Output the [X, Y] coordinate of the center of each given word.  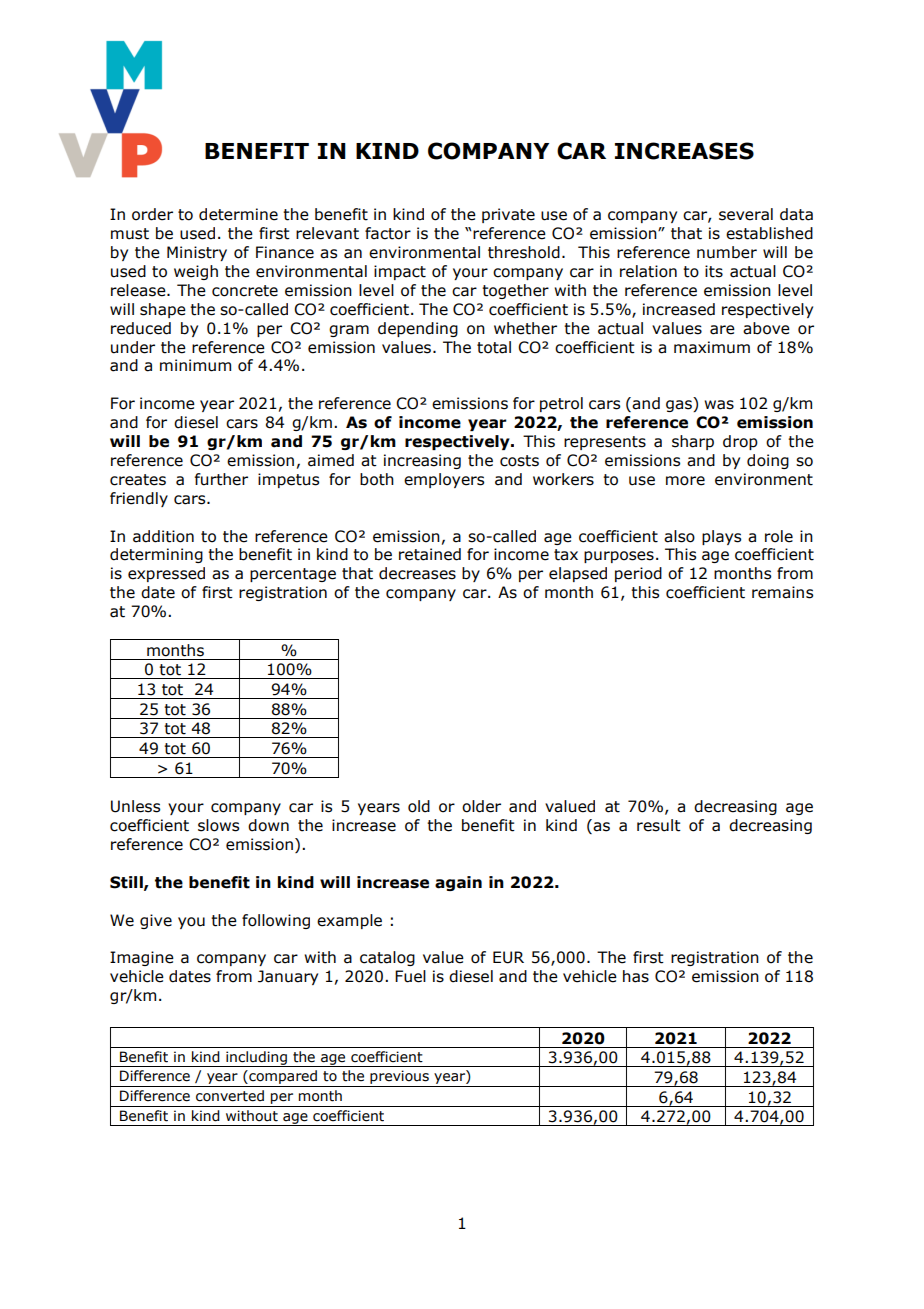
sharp [693, 442]
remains [782, 592]
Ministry [197, 253]
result [659, 825]
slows [218, 825]
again [458, 883]
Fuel [410, 976]
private [508, 215]
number [727, 252]
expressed [166, 574]
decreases [417, 573]
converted [230, 1096]
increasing [422, 461]
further [221, 479]
